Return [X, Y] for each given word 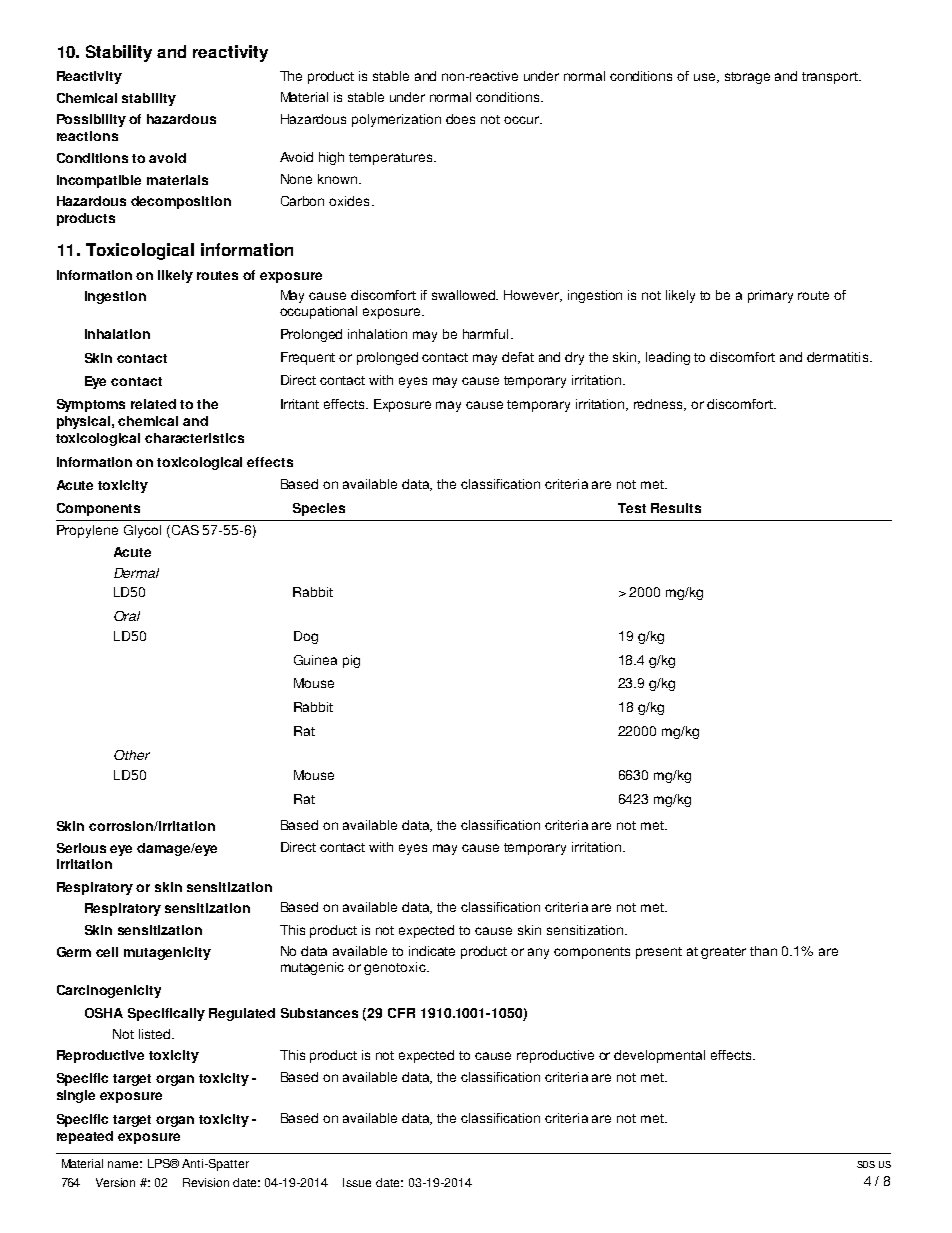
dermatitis [839, 357]
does [460, 119]
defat [518, 357]
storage [747, 78]
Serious [81, 848]
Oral [127, 616]
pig [351, 661]
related [153, 404]
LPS [160, 1163]
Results [676, 508]
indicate [432, 951]
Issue [357, 1182]
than [763, 951]
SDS [866, 1164]
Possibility [91, 120]
